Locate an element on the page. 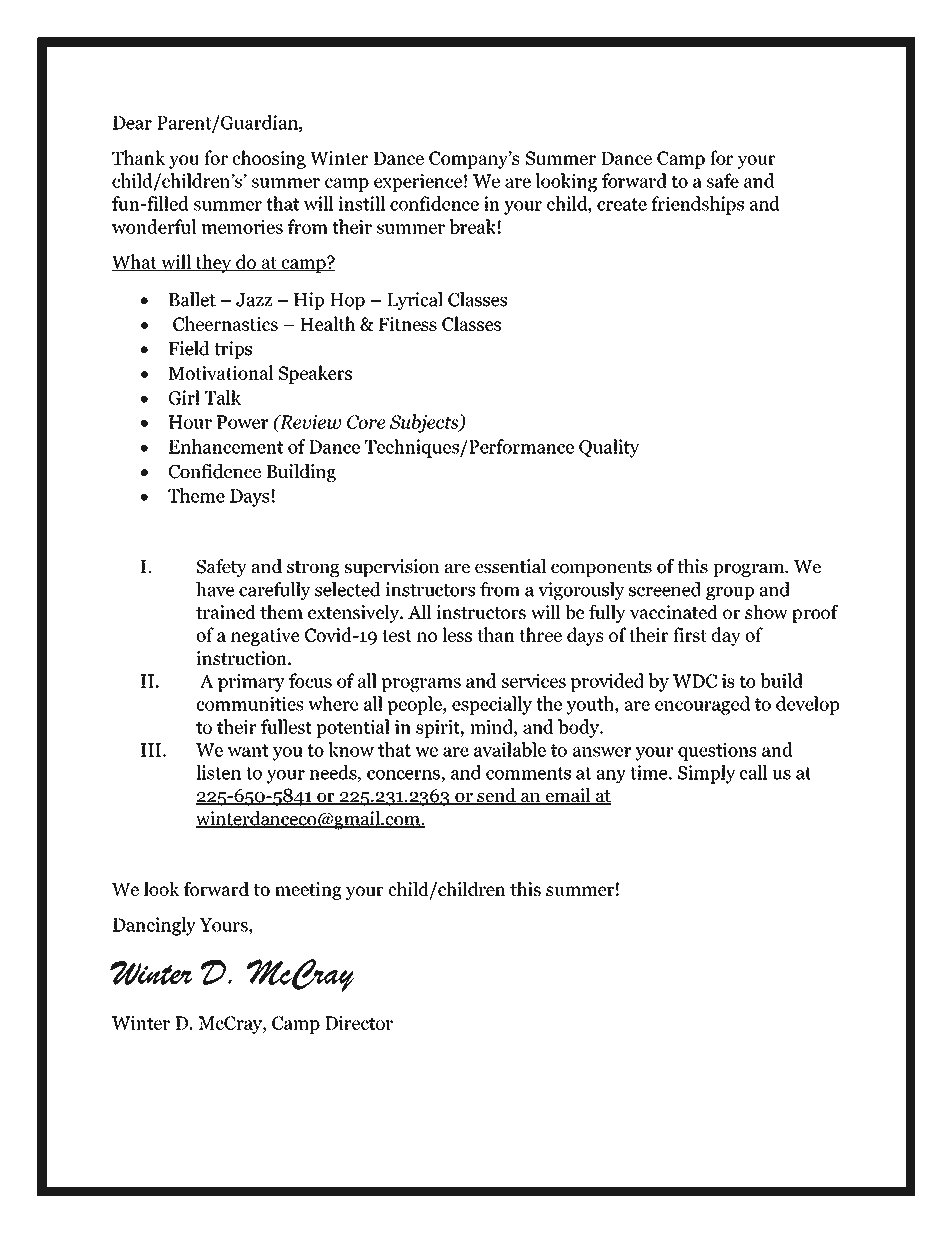 The width and height of the image is (952, 1233). Quality is located at coordinates (609, 448).
